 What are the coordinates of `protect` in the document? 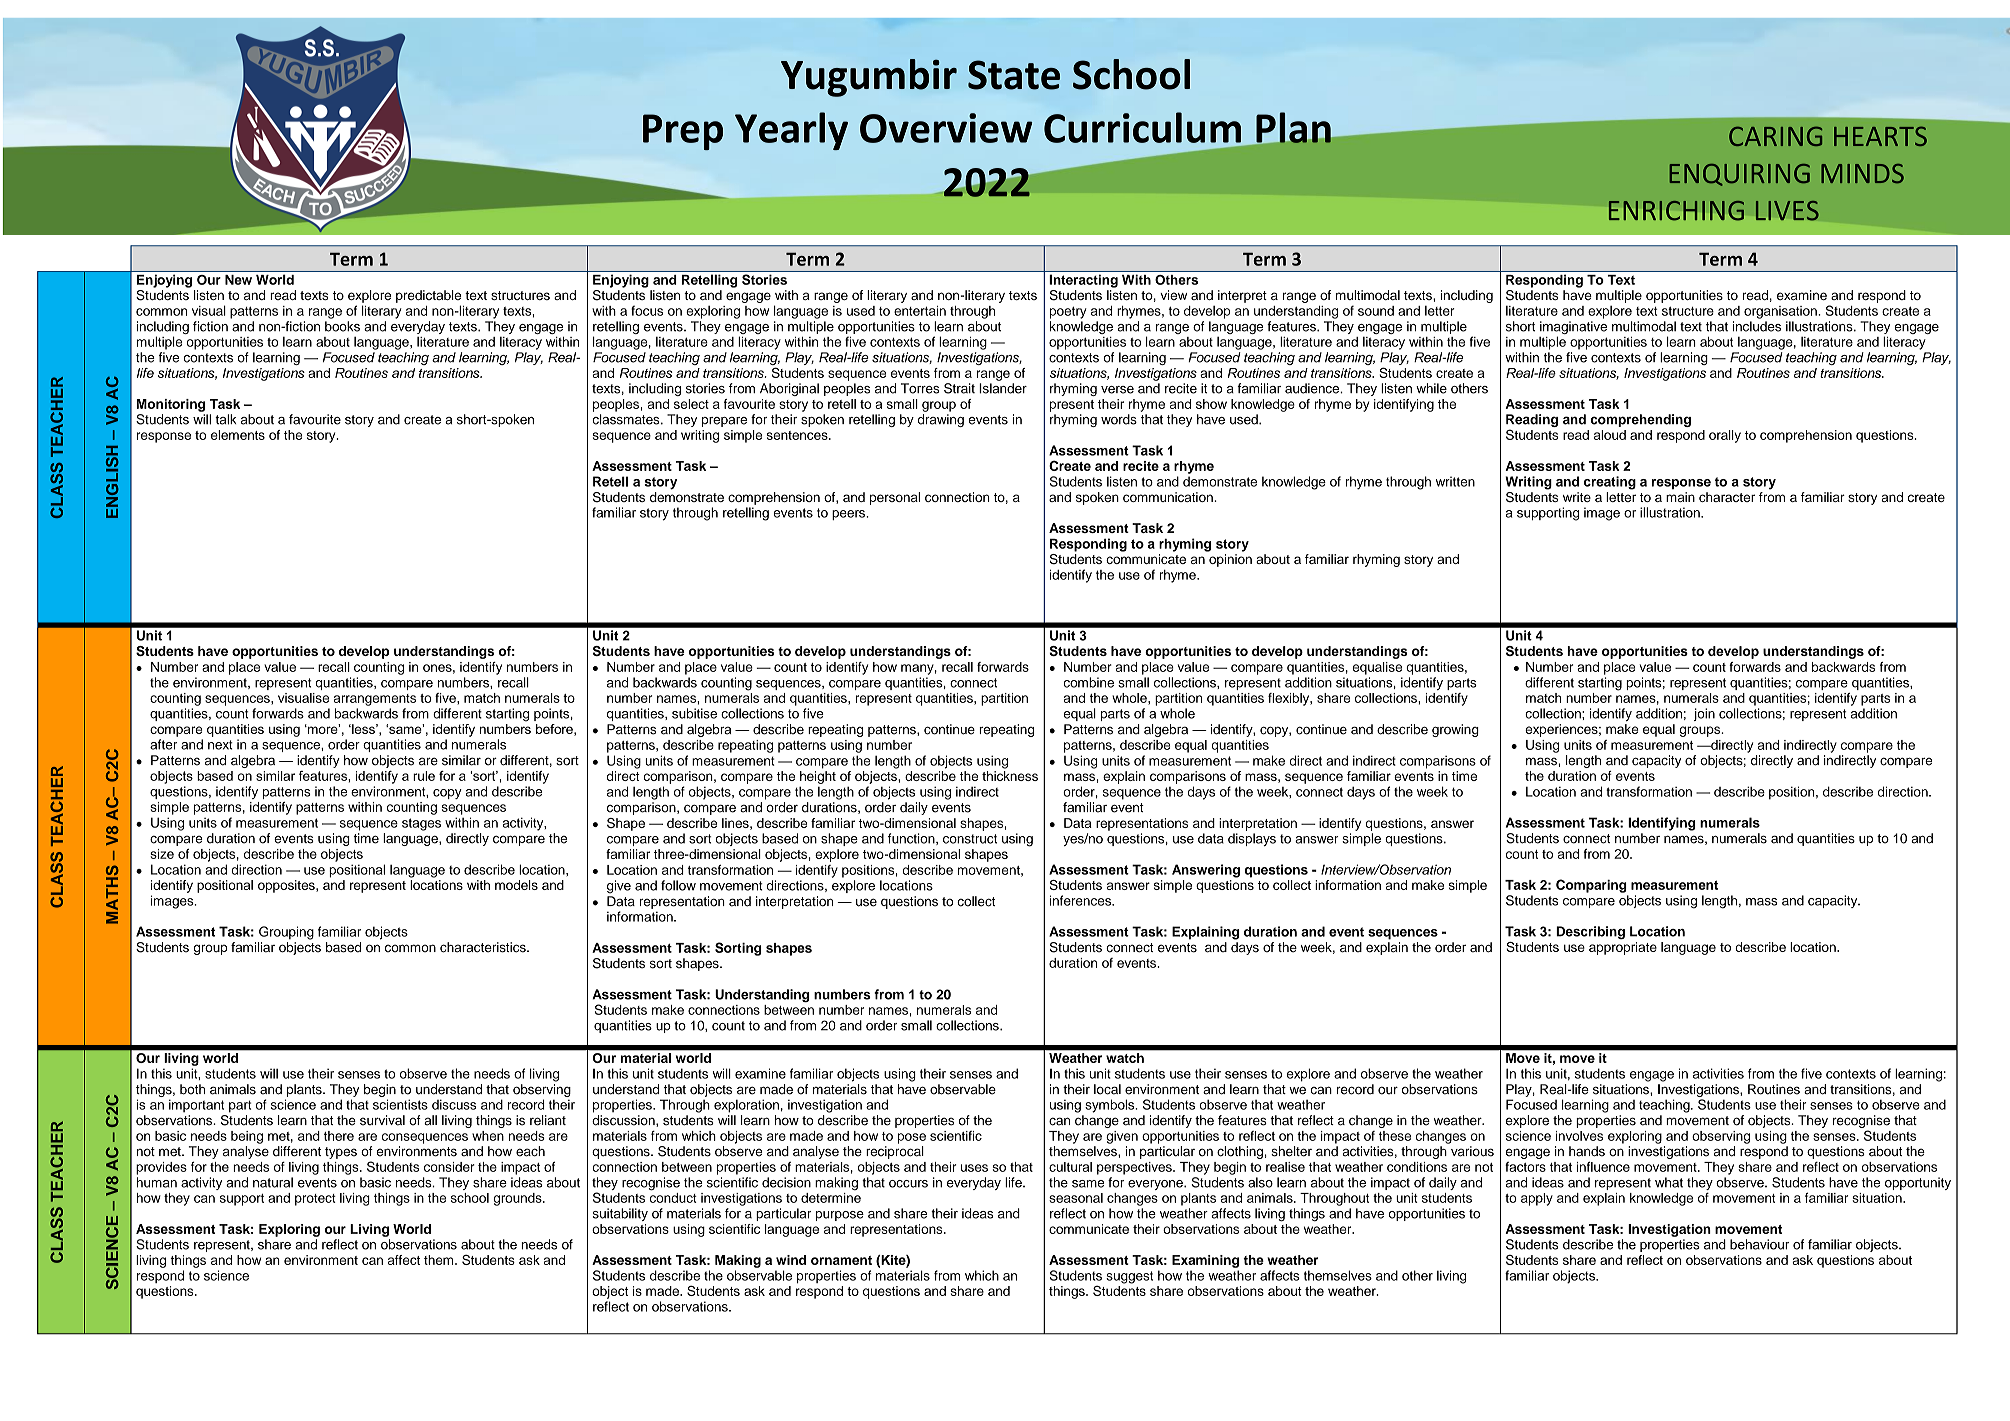 It's located at (315, 1200).
